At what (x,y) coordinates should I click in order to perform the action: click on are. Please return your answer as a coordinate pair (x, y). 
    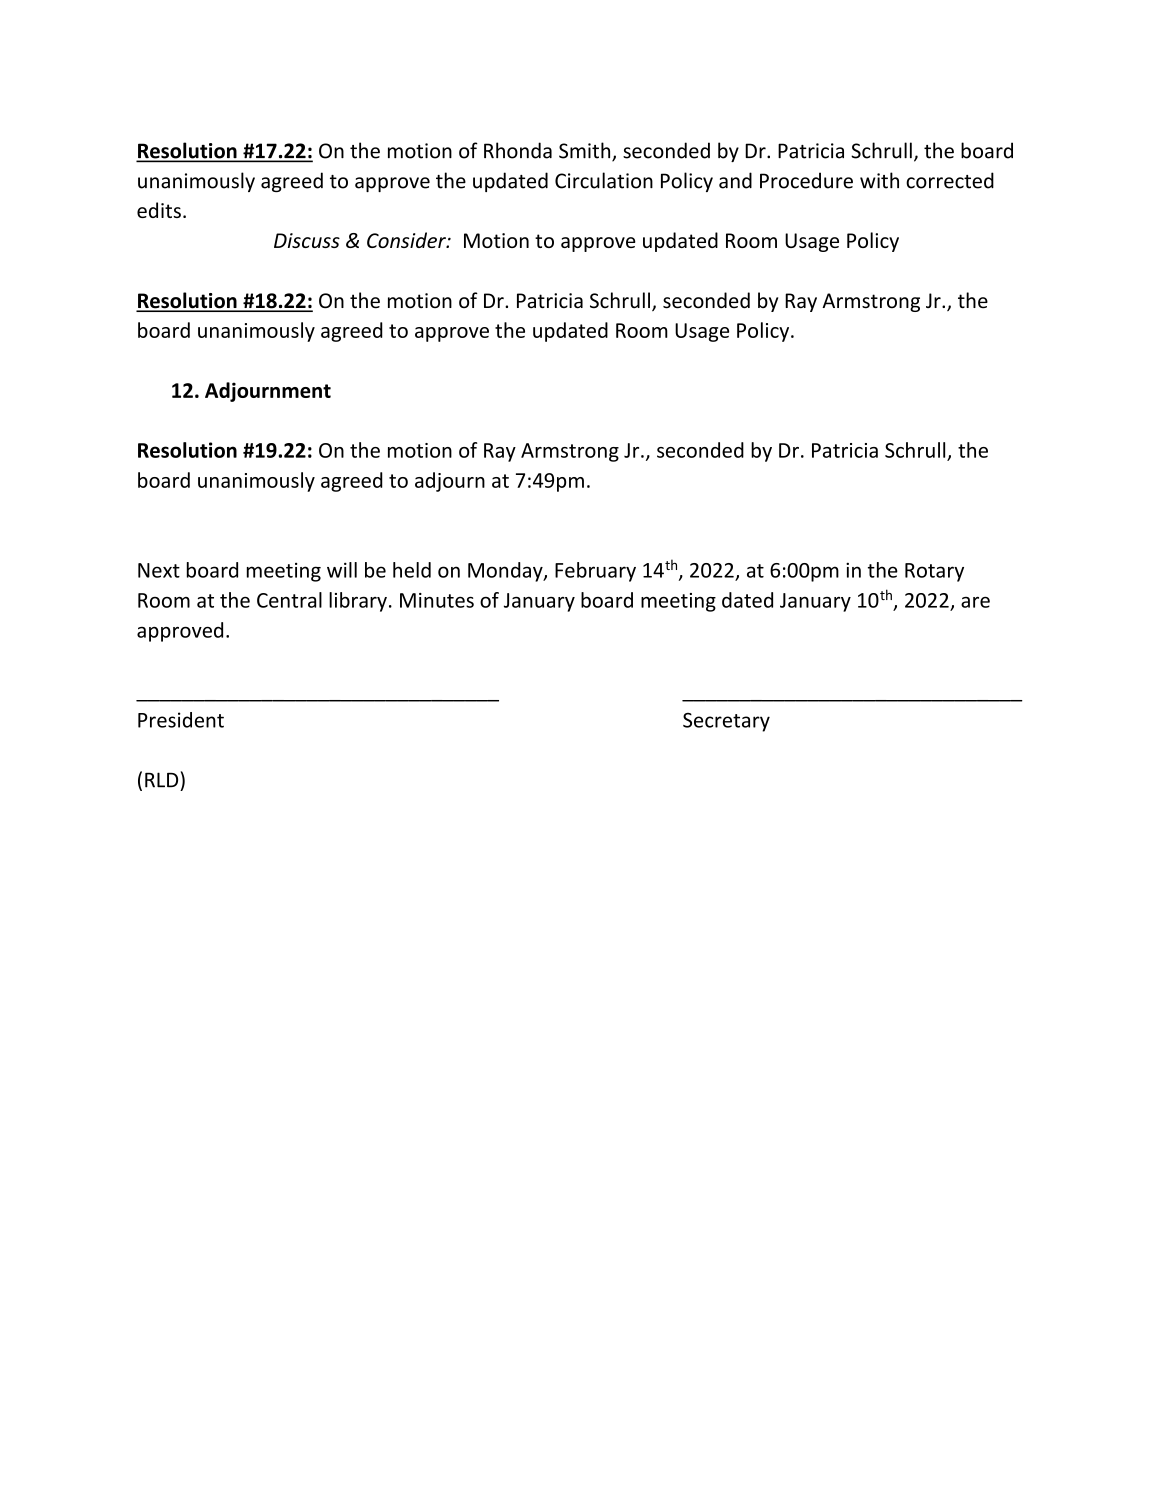
    Looking at the image, I should click on (975, 602).
